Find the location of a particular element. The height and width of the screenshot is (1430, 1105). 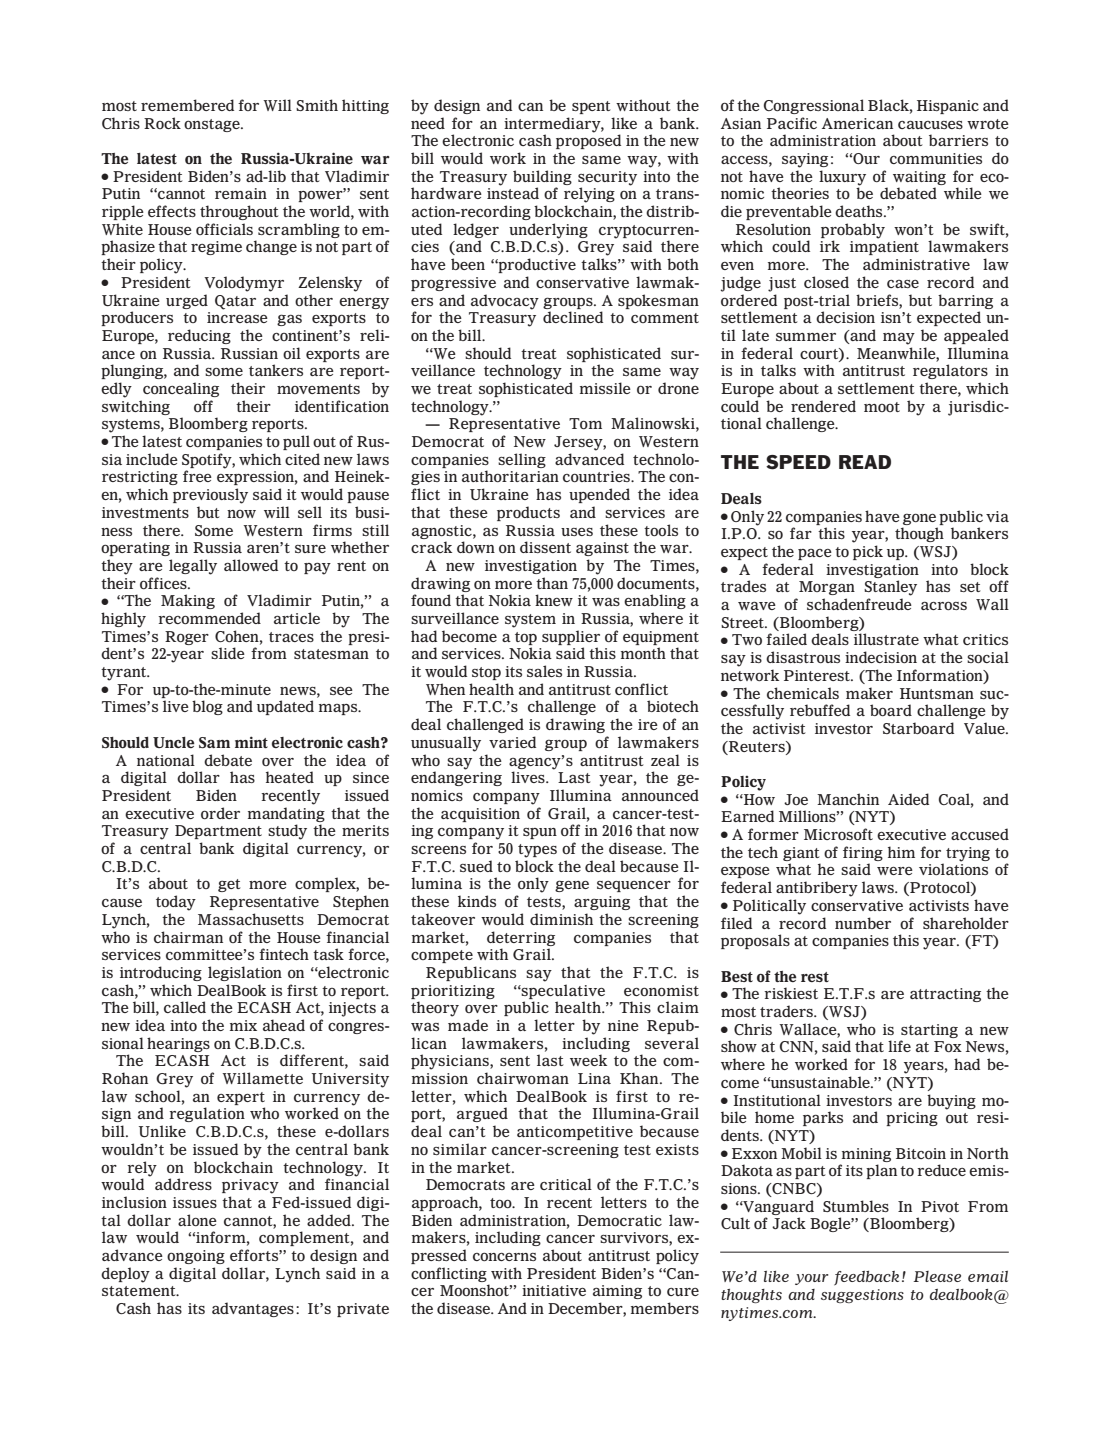

Tom is located at coordinates (585, 423).
